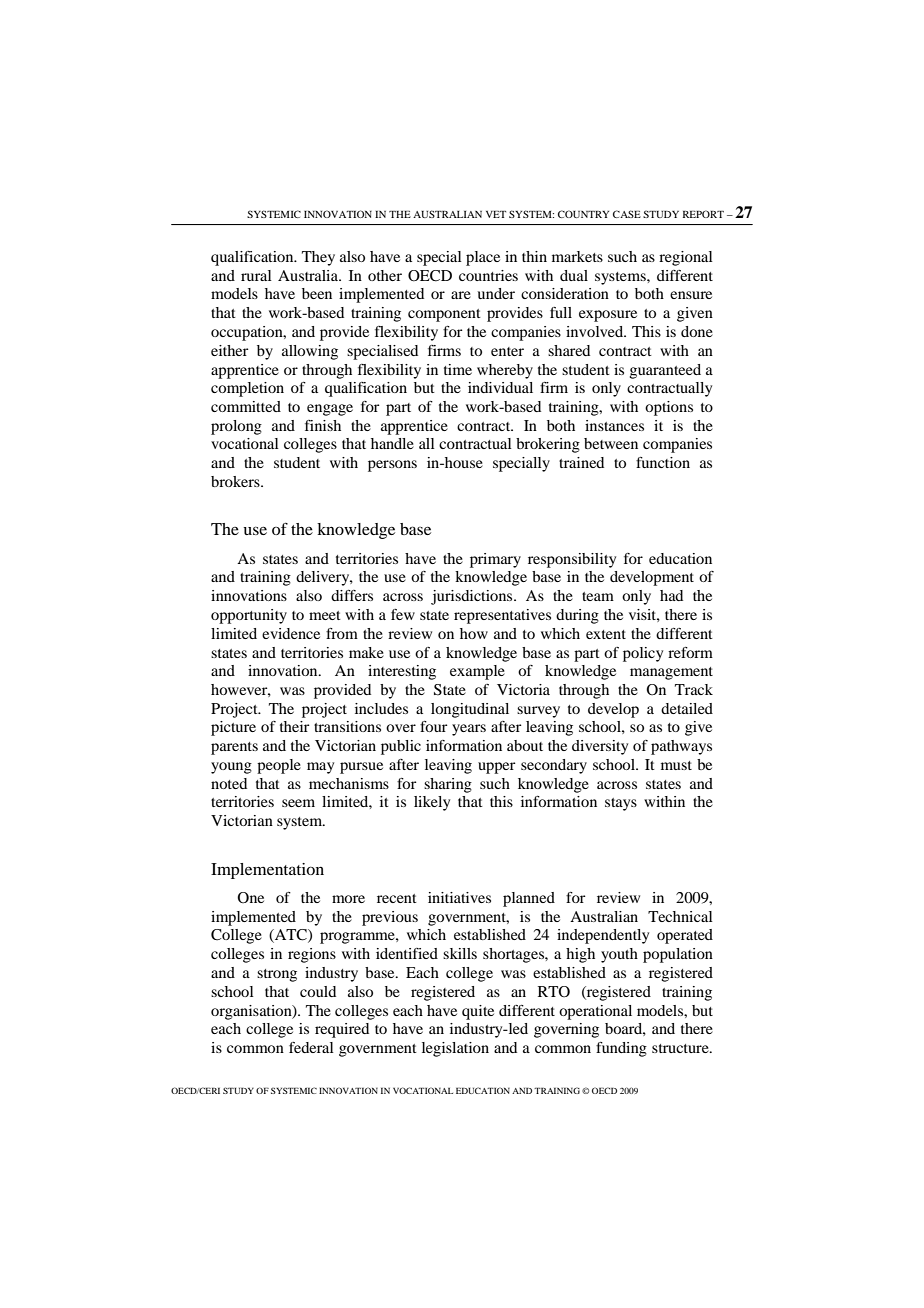 The image size is (924, 1308). What do you see at coordinates (458, 369) in the screenshot?
I see `time` at bounding box center [458, 369].
